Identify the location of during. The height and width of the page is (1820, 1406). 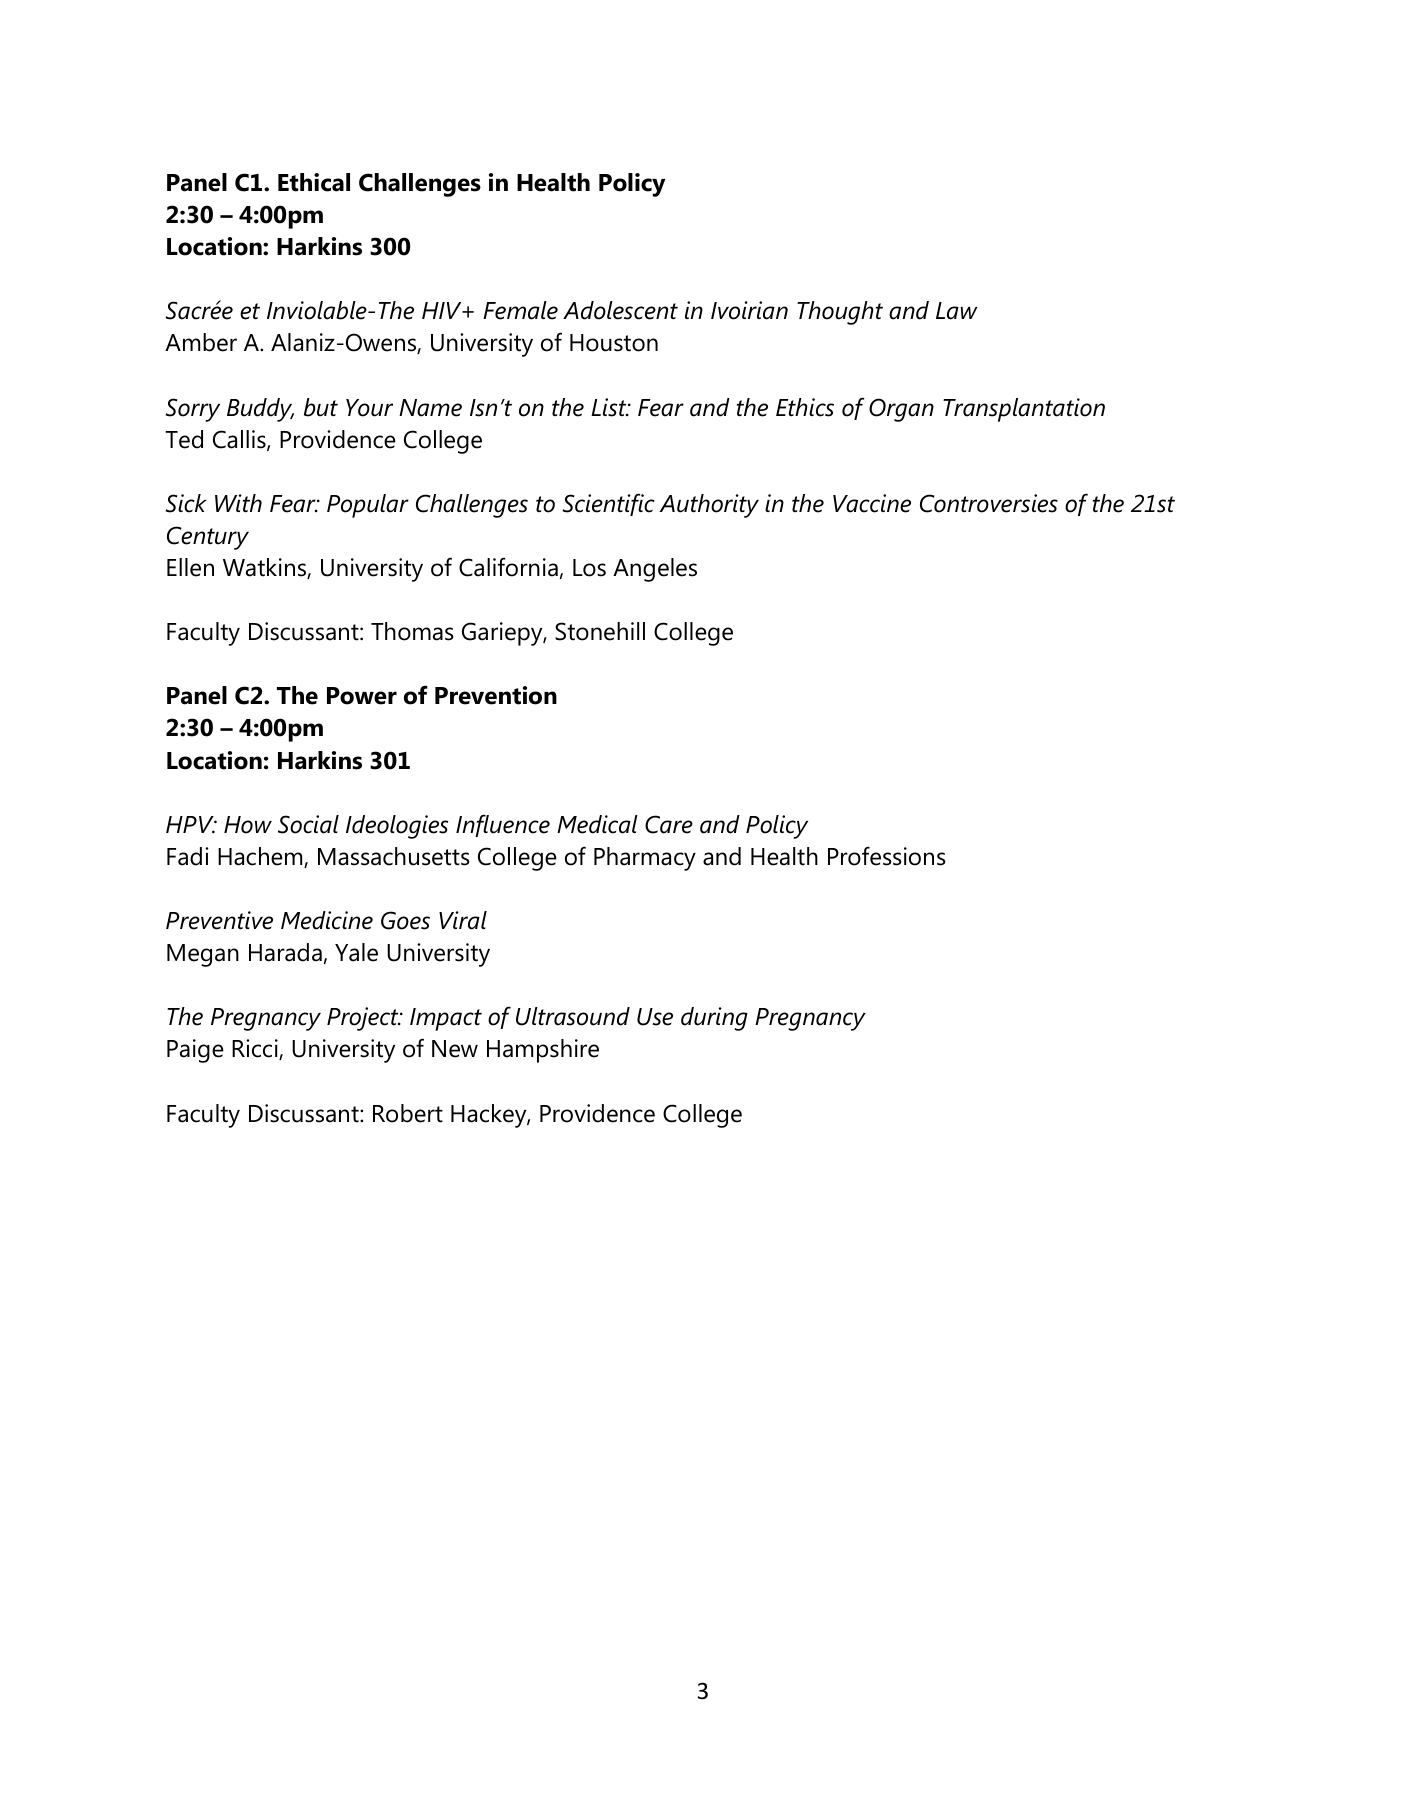
(714, 1019).
